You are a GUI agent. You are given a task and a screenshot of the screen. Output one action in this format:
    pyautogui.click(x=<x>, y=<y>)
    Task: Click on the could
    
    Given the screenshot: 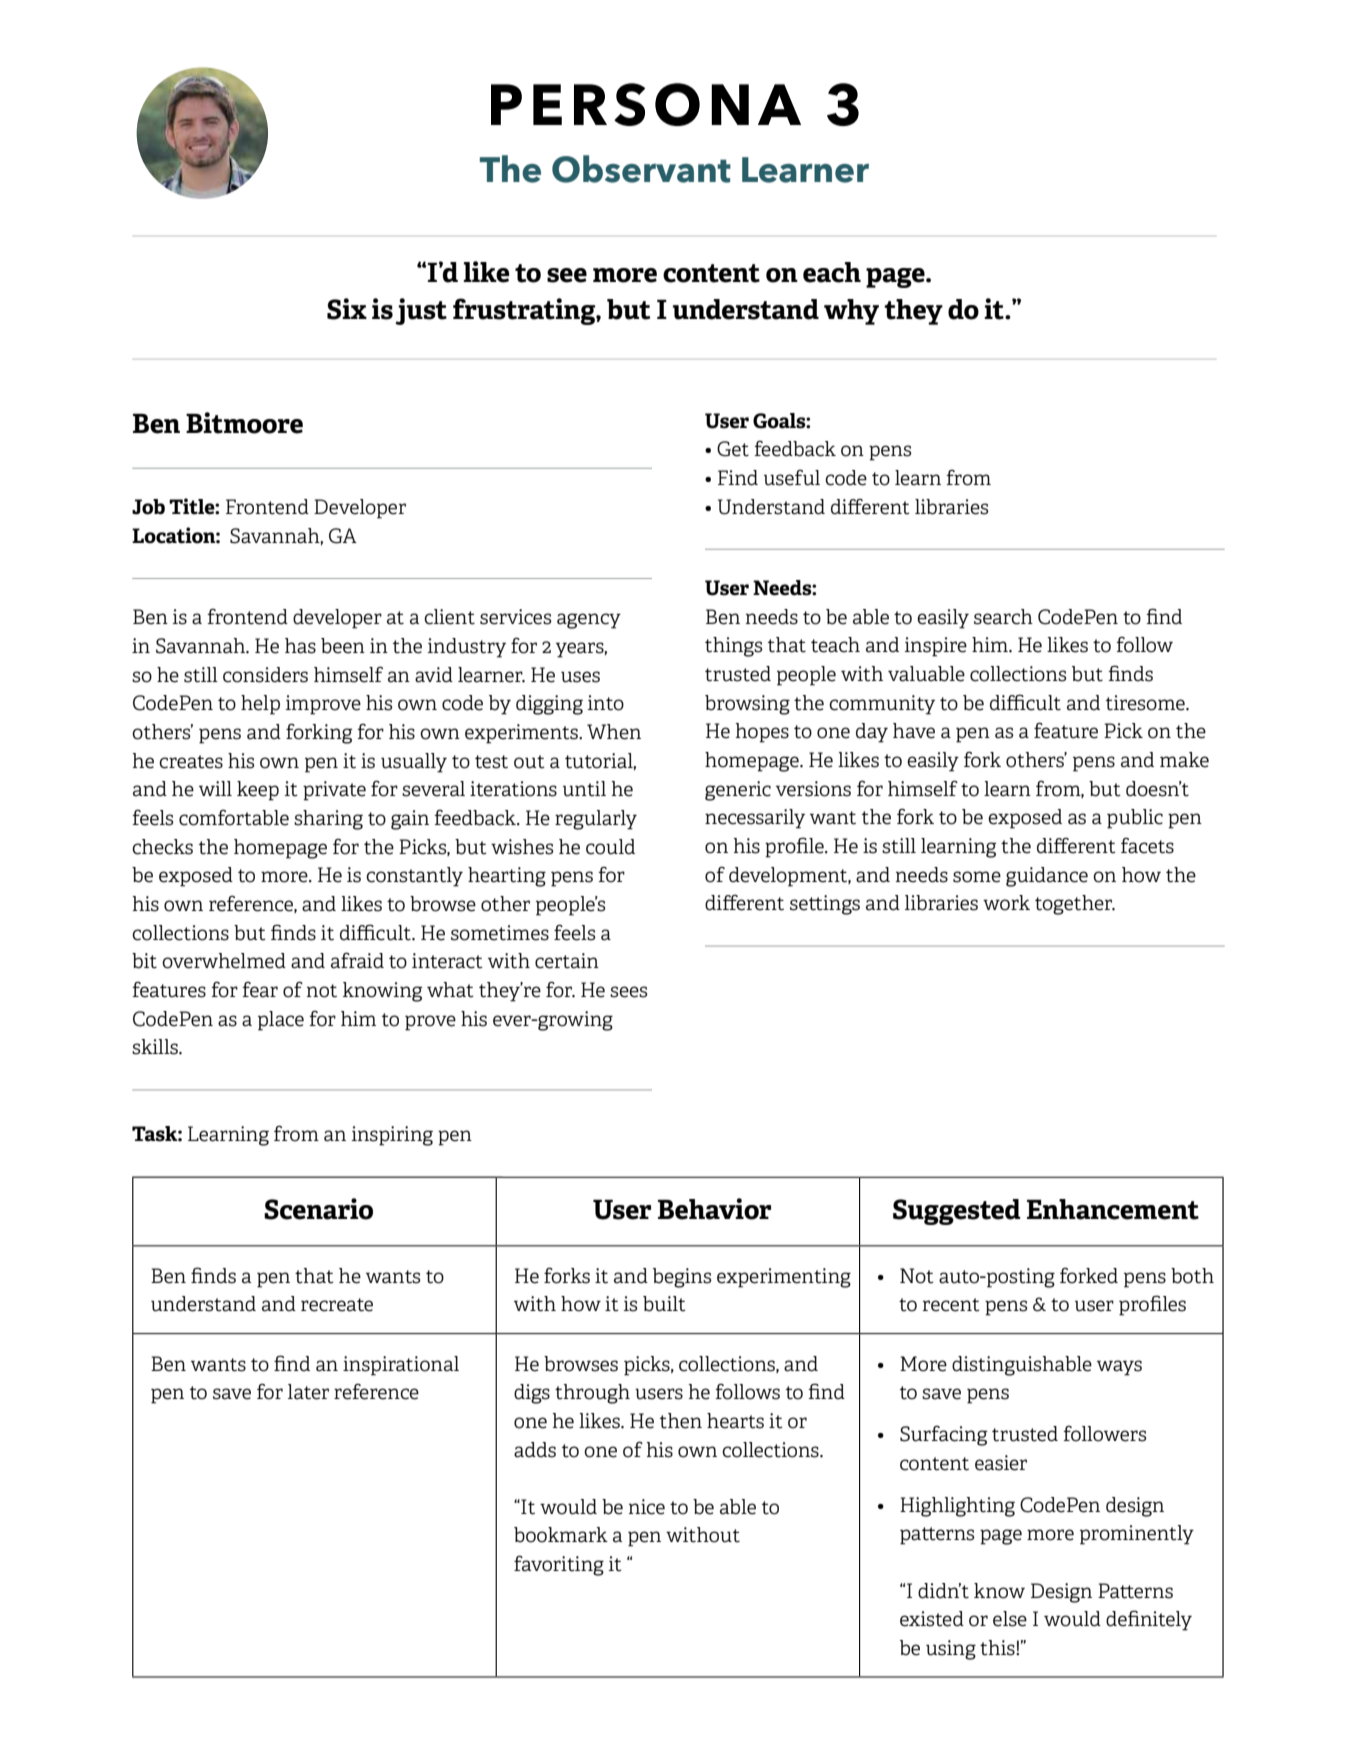 What is the action you would take?
    pyautogui.click(x=610, y=847)
